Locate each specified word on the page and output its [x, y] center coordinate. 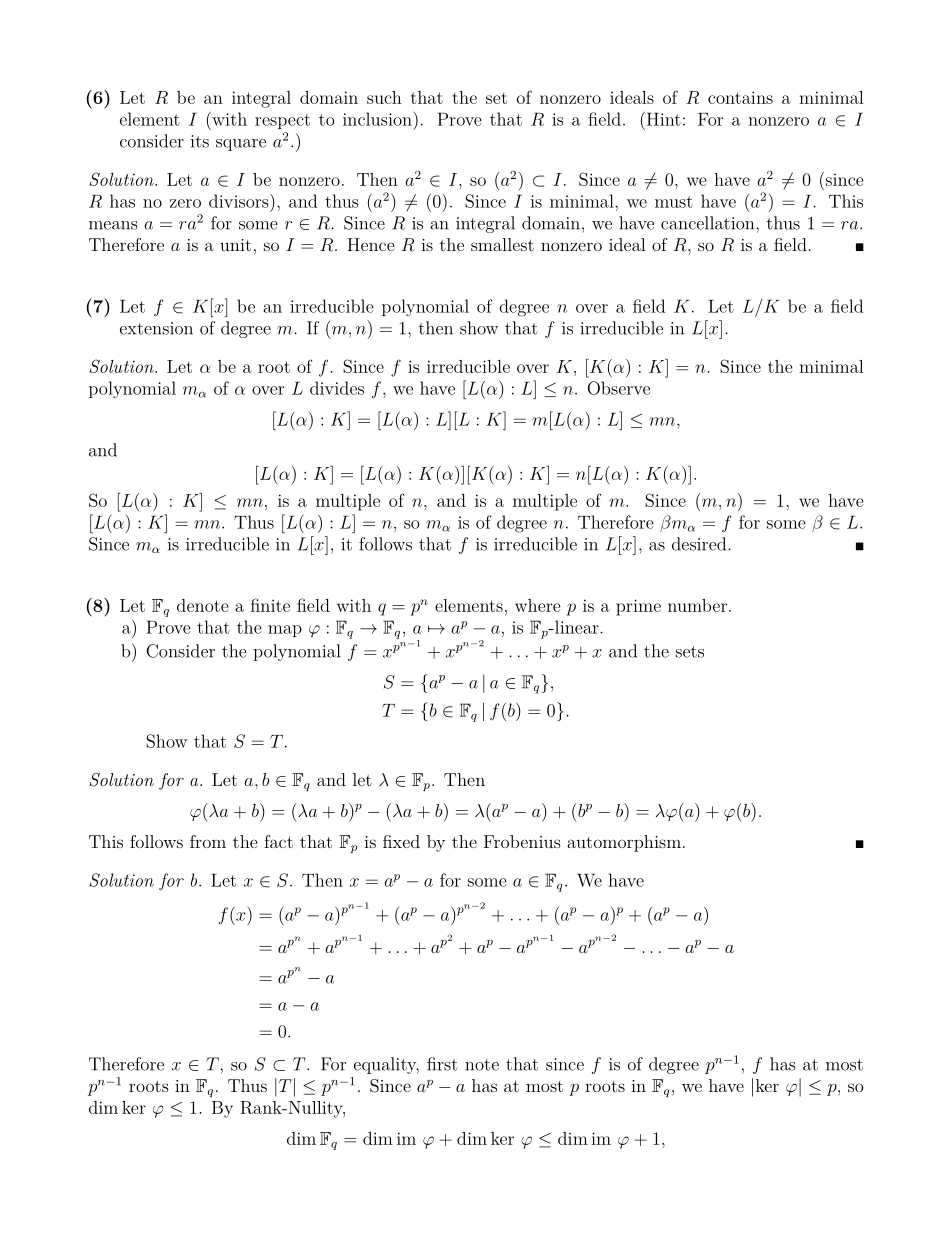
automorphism [624, 843]
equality [386, 1065]
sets [690, 652]
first [442, 1064]
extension [156, 328]
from [208, 841]
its [200, 141]
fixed [401, 841]
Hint [662, 119]
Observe [619, 388]
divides [337, 388]
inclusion [377, 119]
